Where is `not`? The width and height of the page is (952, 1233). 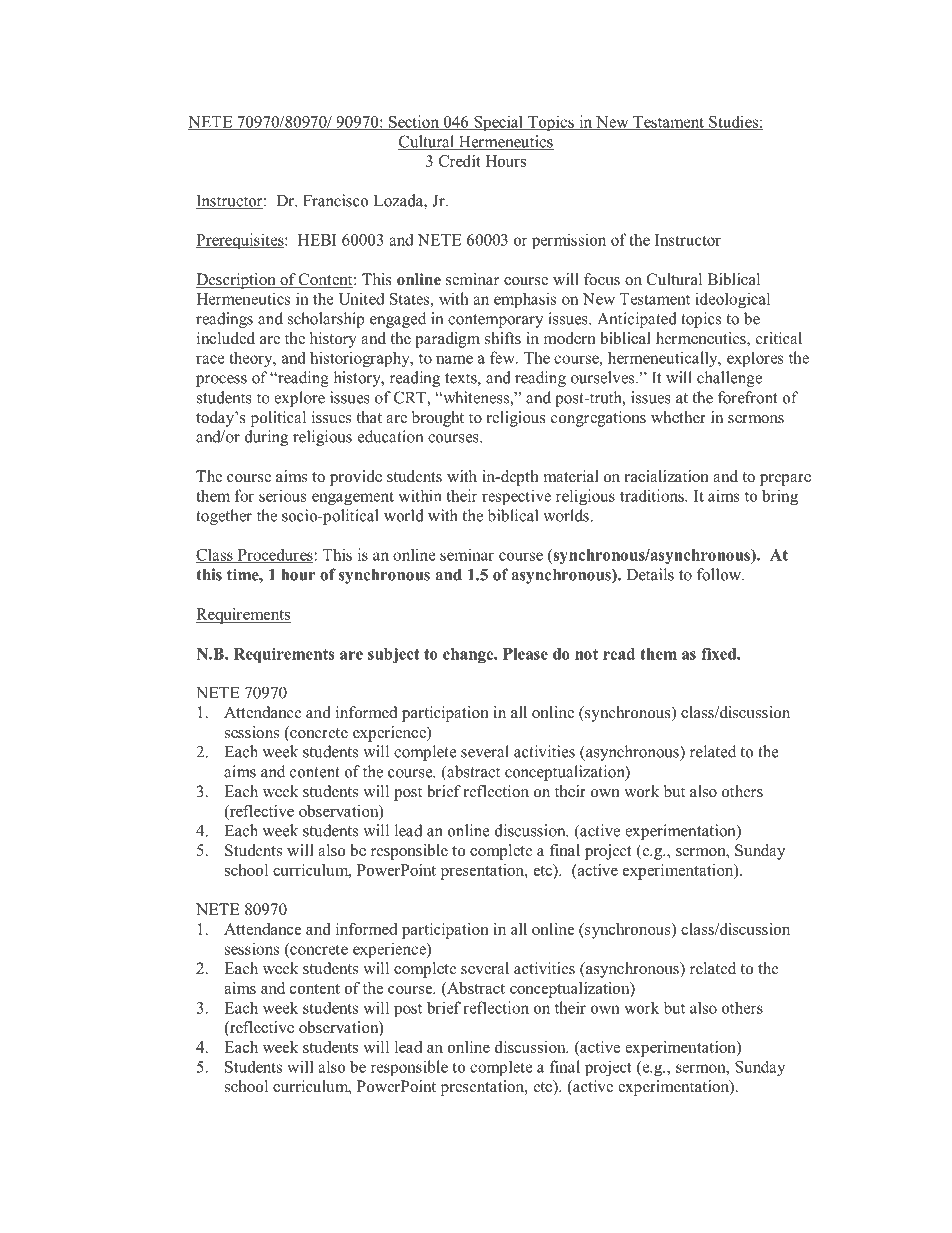 not is located at coordinates (586, 654).
